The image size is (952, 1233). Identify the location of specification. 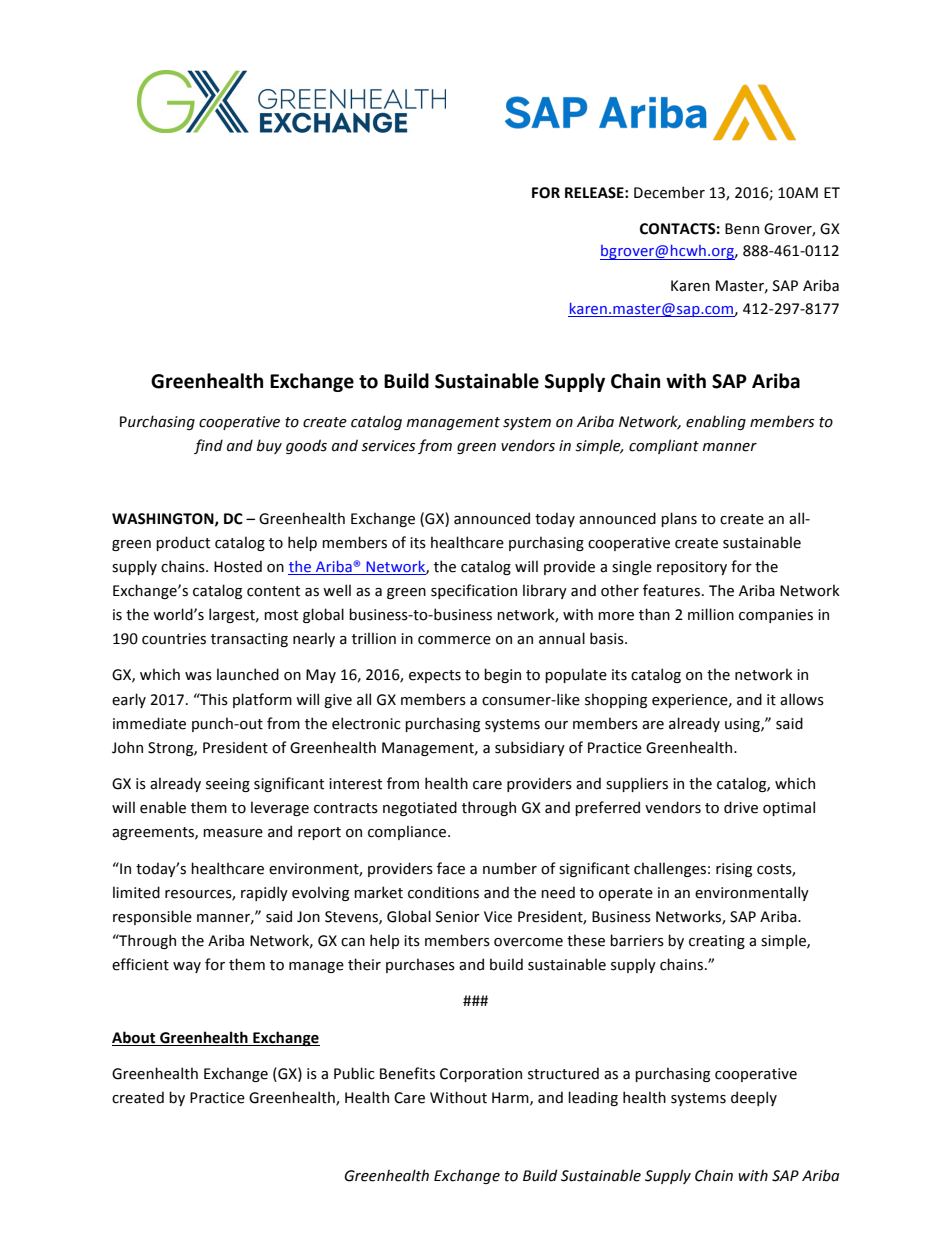
(474, 591).
